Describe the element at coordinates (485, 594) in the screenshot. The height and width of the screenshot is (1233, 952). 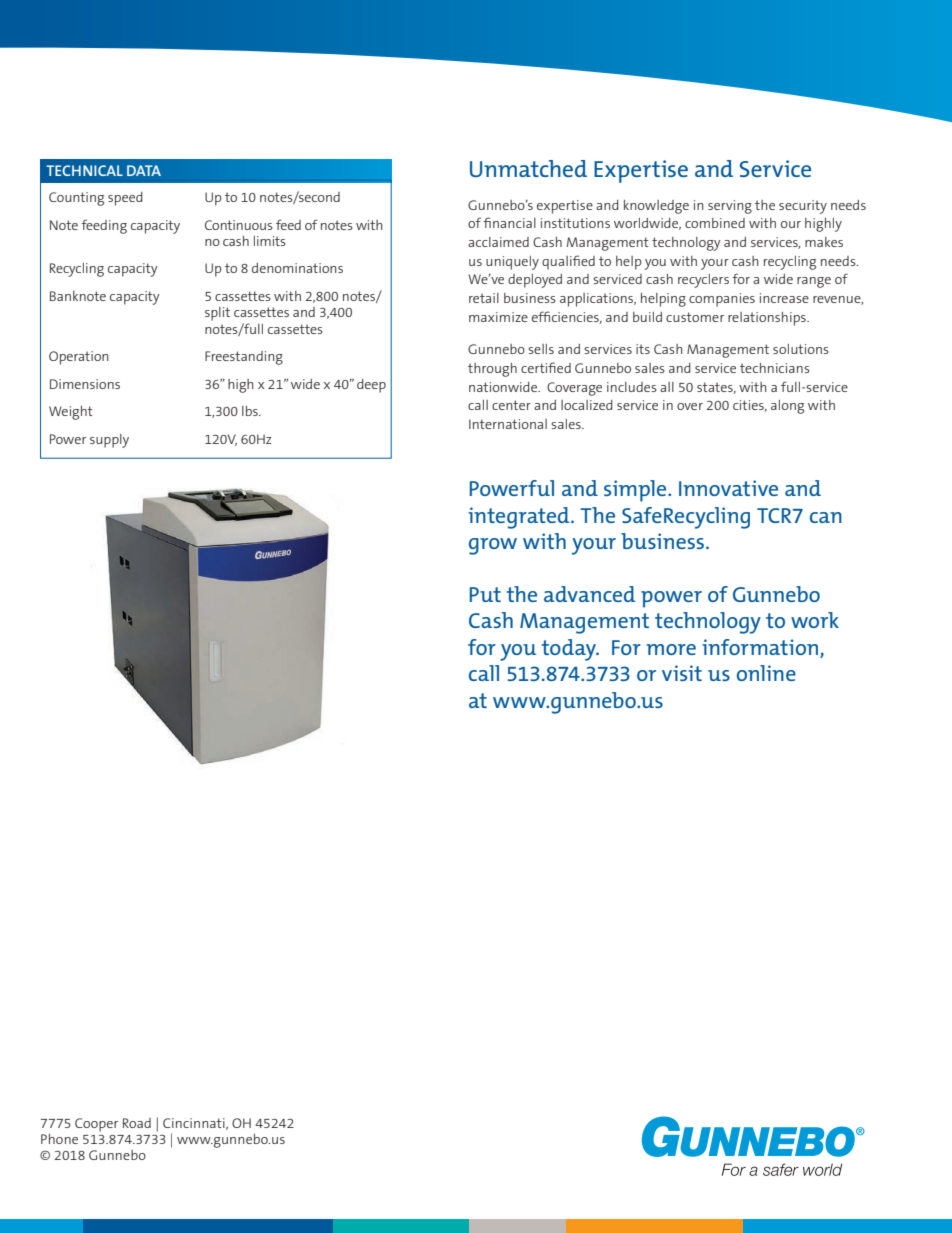
I see `Put` at that location.
